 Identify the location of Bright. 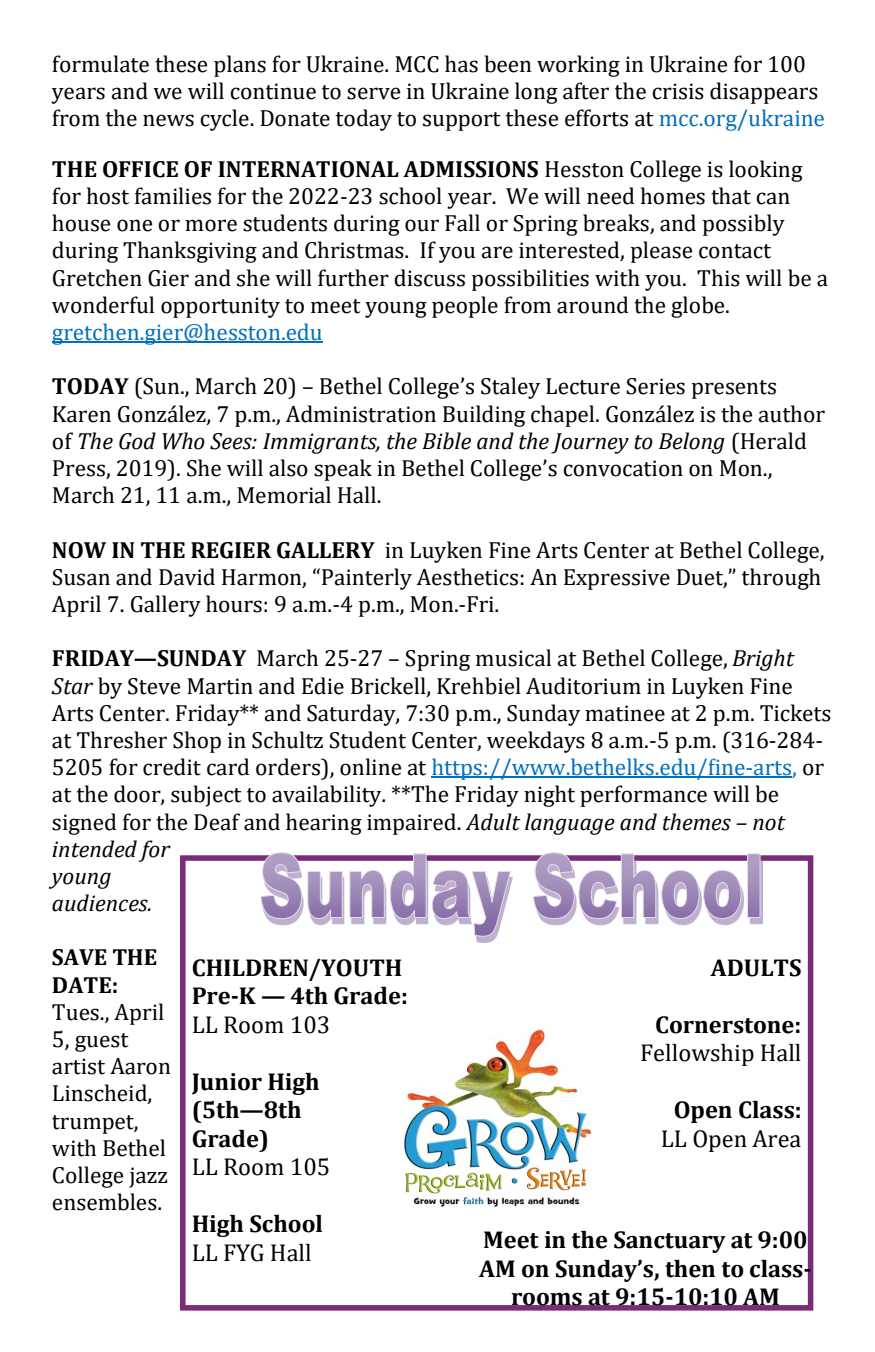
(763, 660).
